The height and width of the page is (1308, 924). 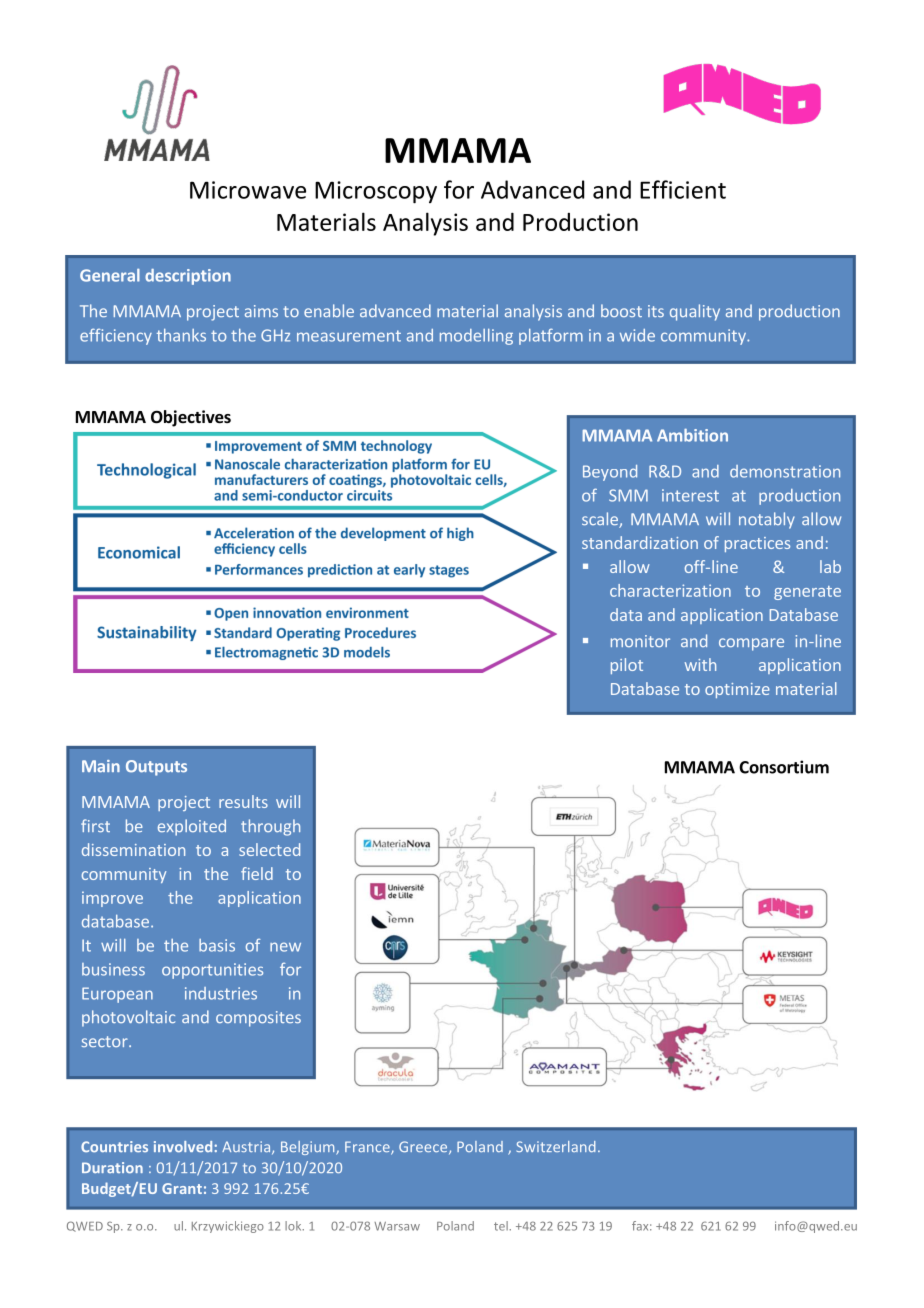 I want to click on Efficient, so click(x=683, y=189).
